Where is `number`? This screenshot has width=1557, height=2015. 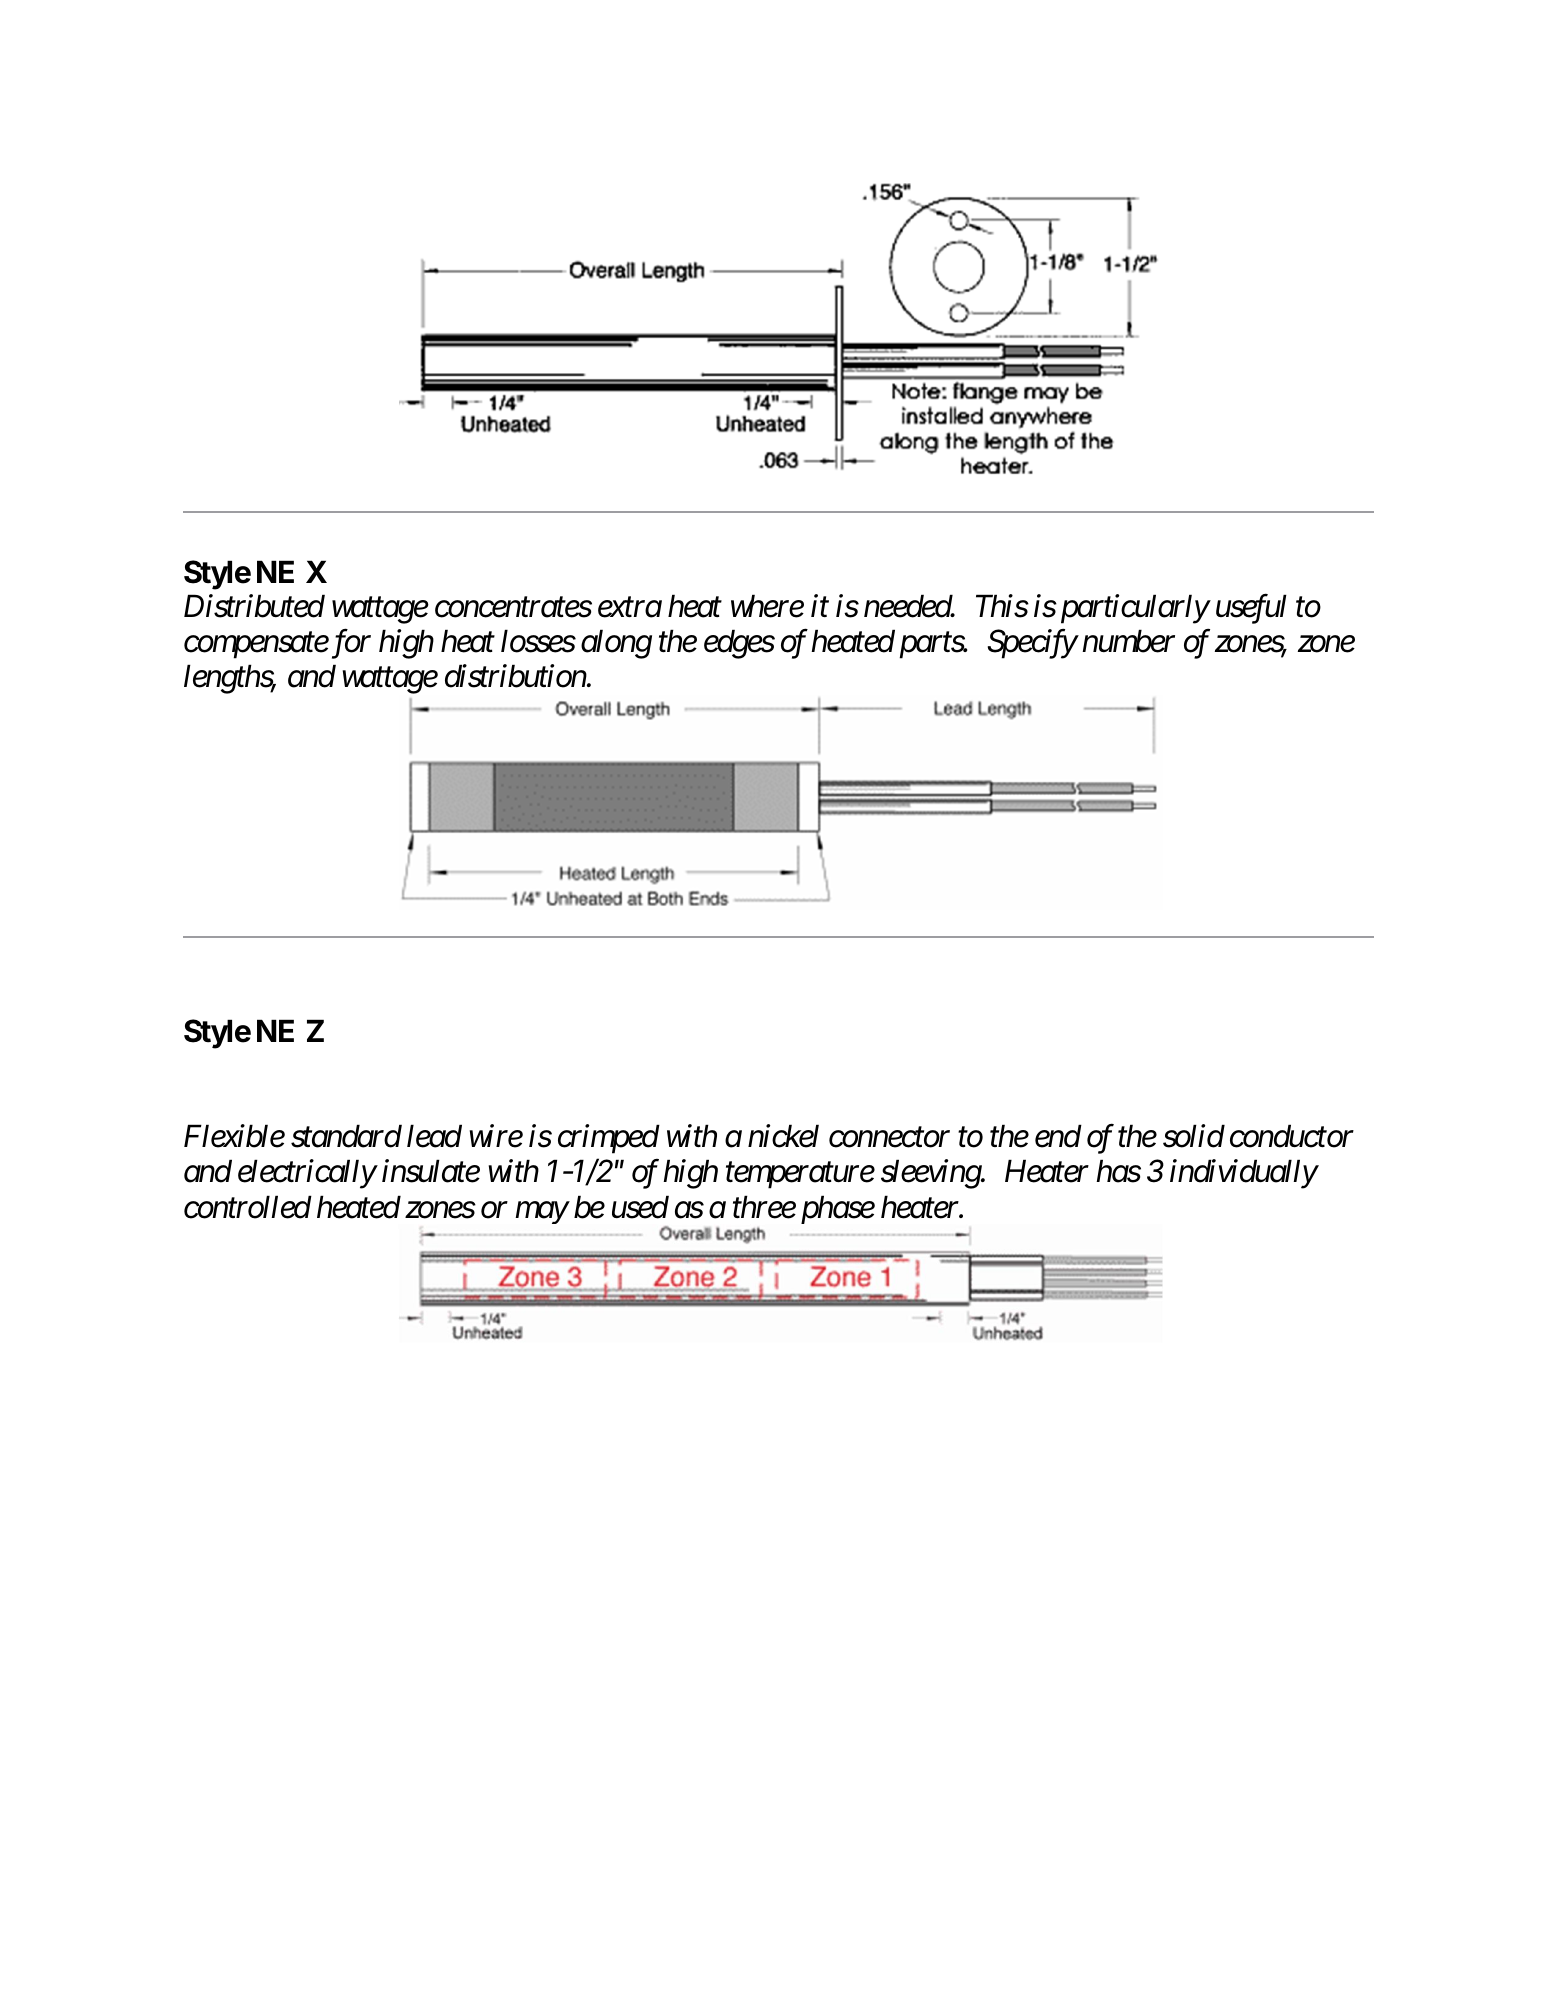 number is located at coordinates (1128, 641).
